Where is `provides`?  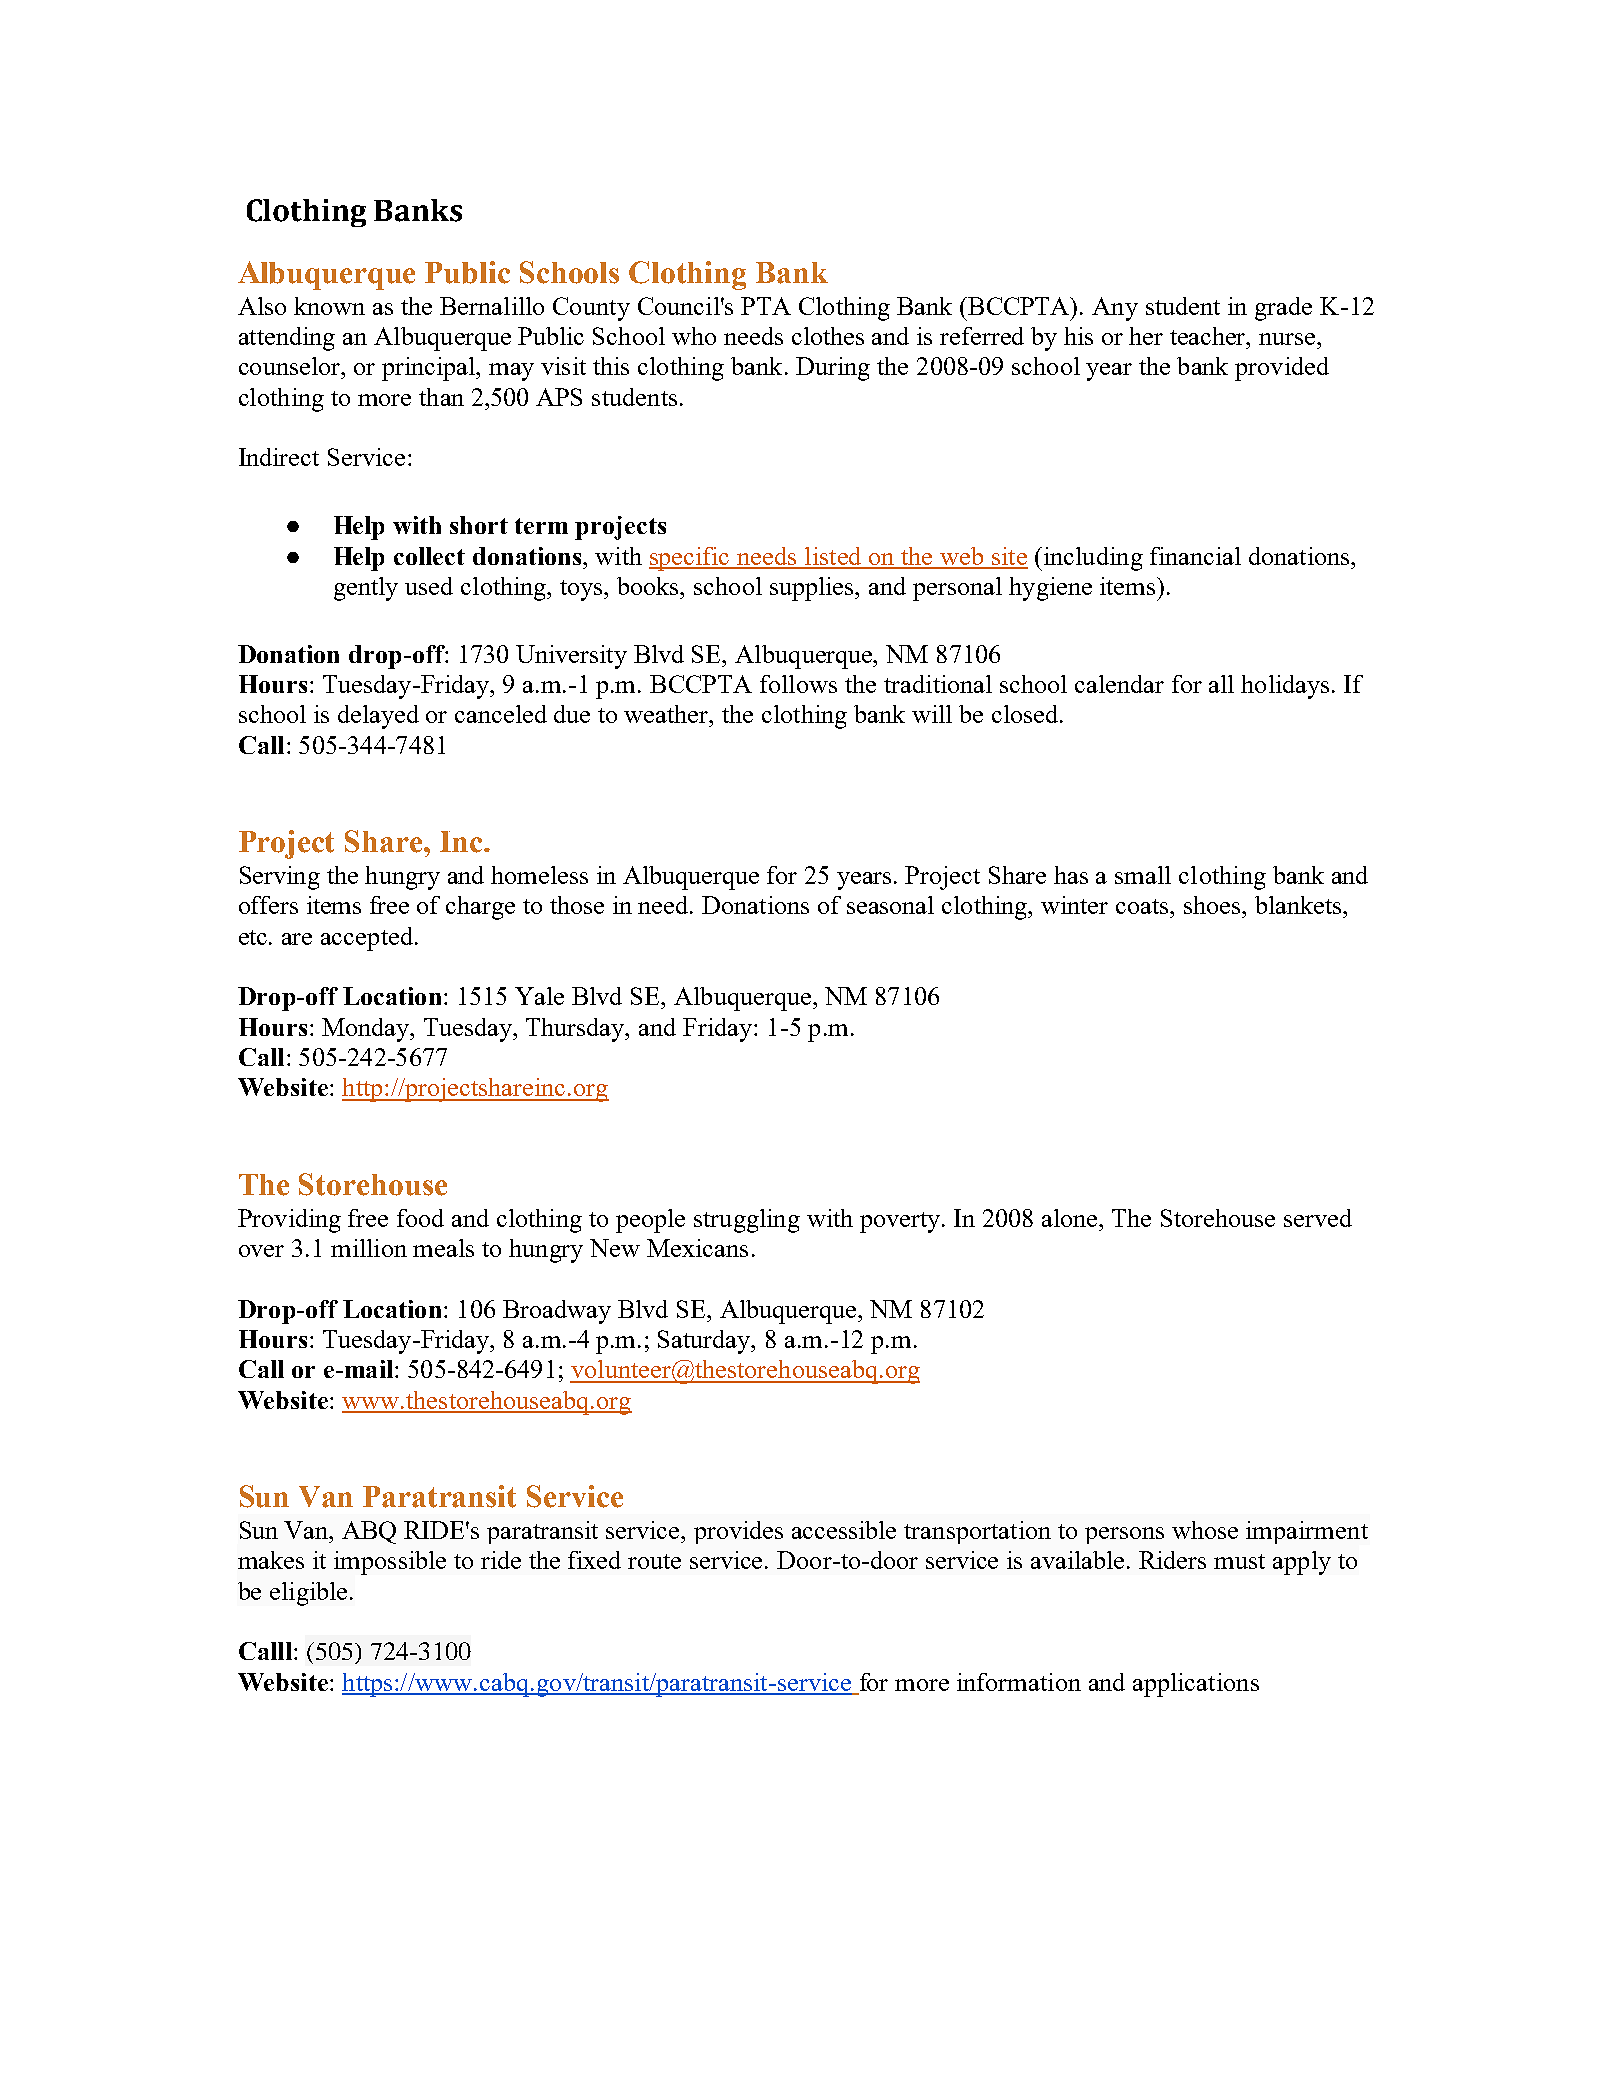 provides is located at coordinates (738, 1532).
